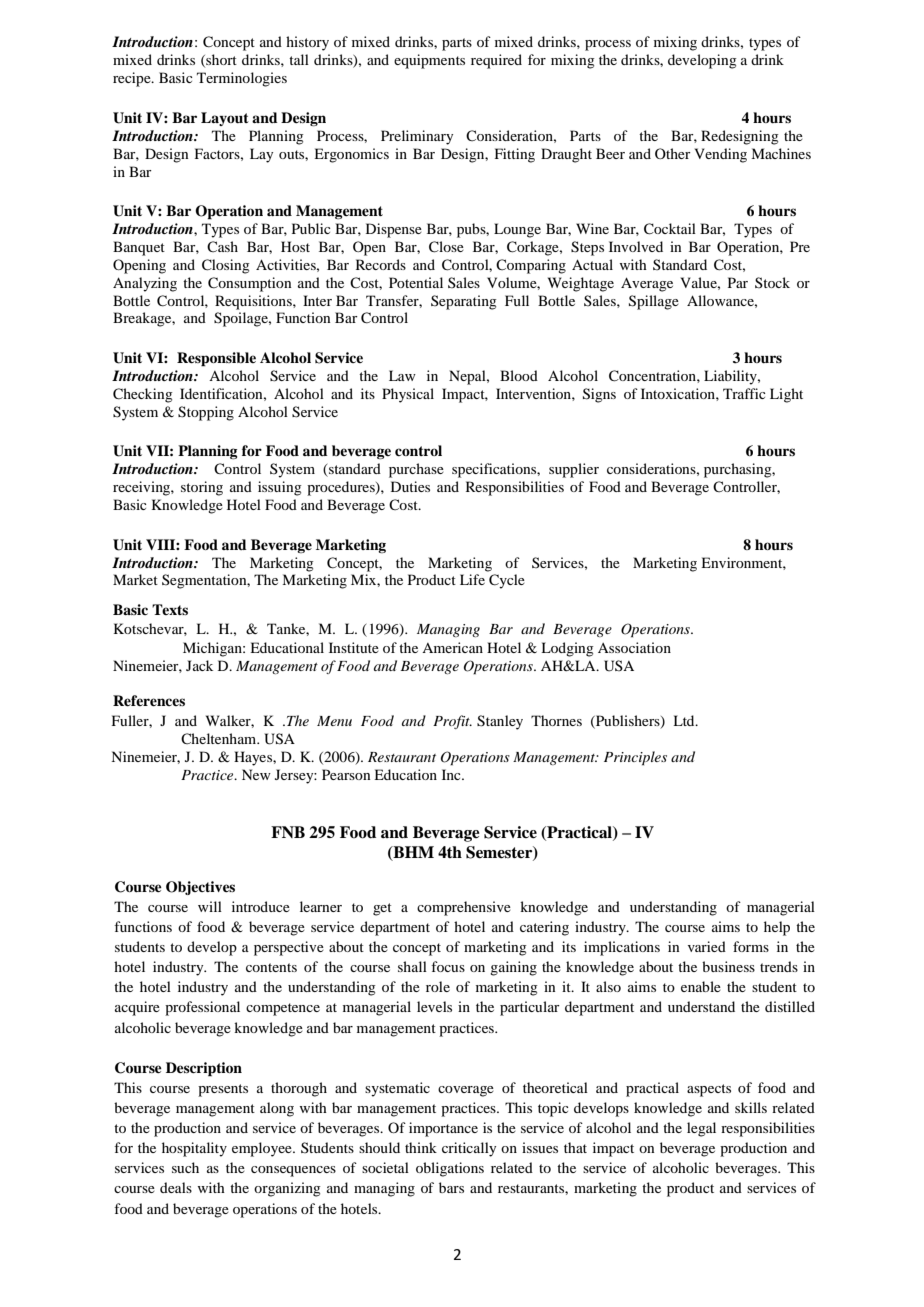 The height and width of the document is (1307, 924). What do you see at coordinates (170, 609) in the document?
I see `Texts` at bounding box center [170, 609].
